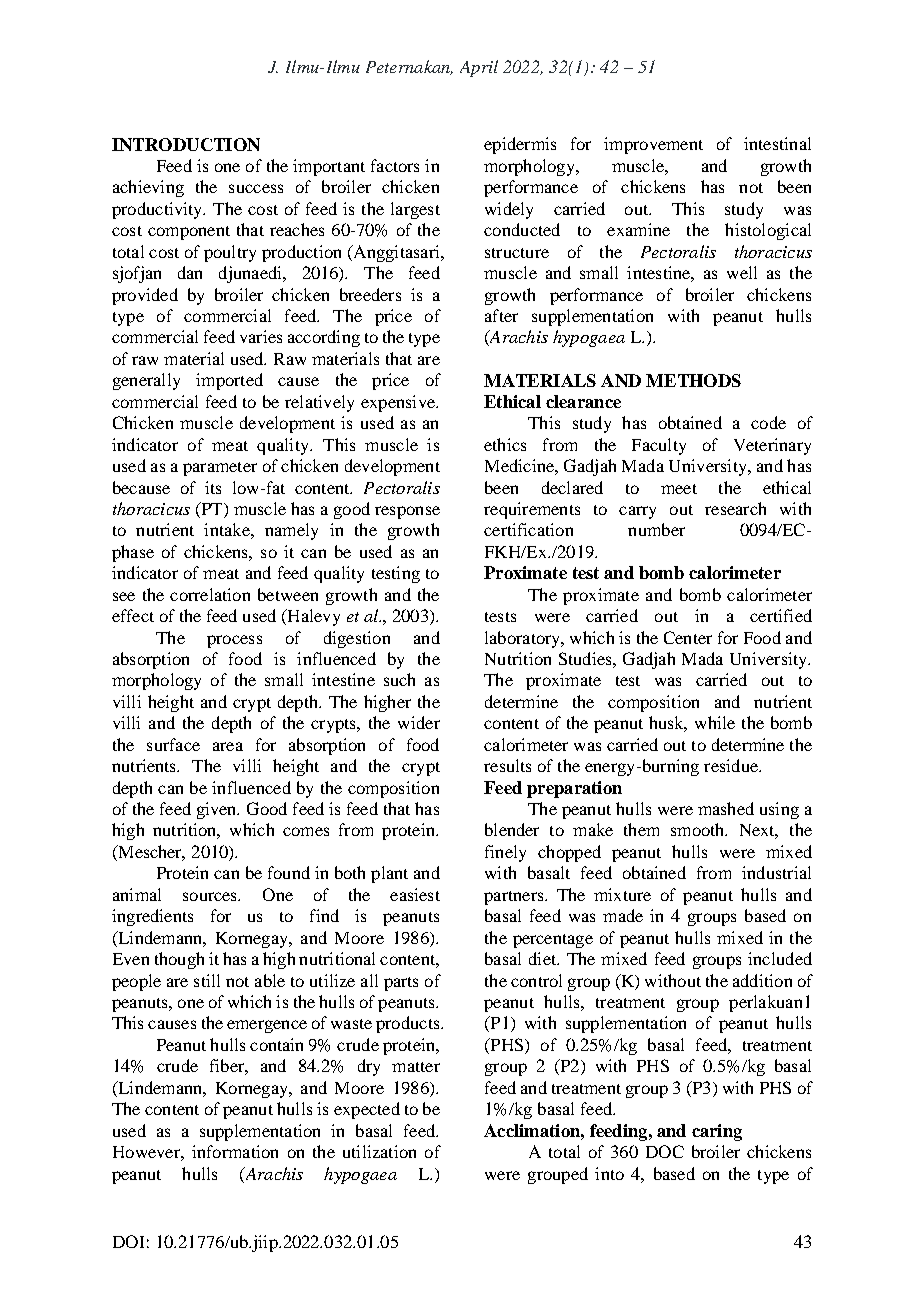 This page has width=924, height=1308. What do you see at coordinates (235, 1151) in the page?
I see `information` at bounding box center [235, 1151].
